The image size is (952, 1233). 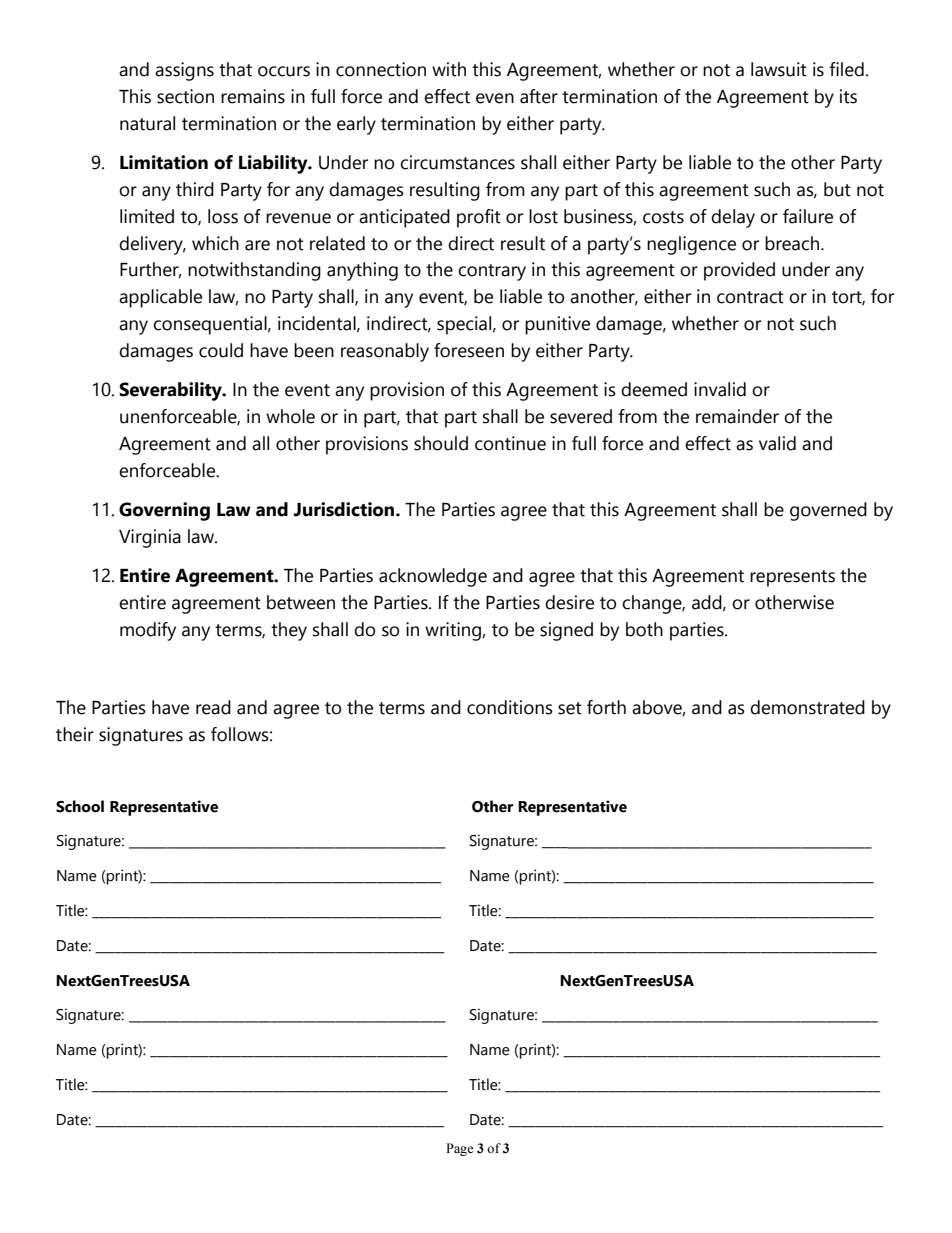 What do you see at coordinates (779, 69) in the document?
I see `lawsuit` at bounding box center [779, 69].
